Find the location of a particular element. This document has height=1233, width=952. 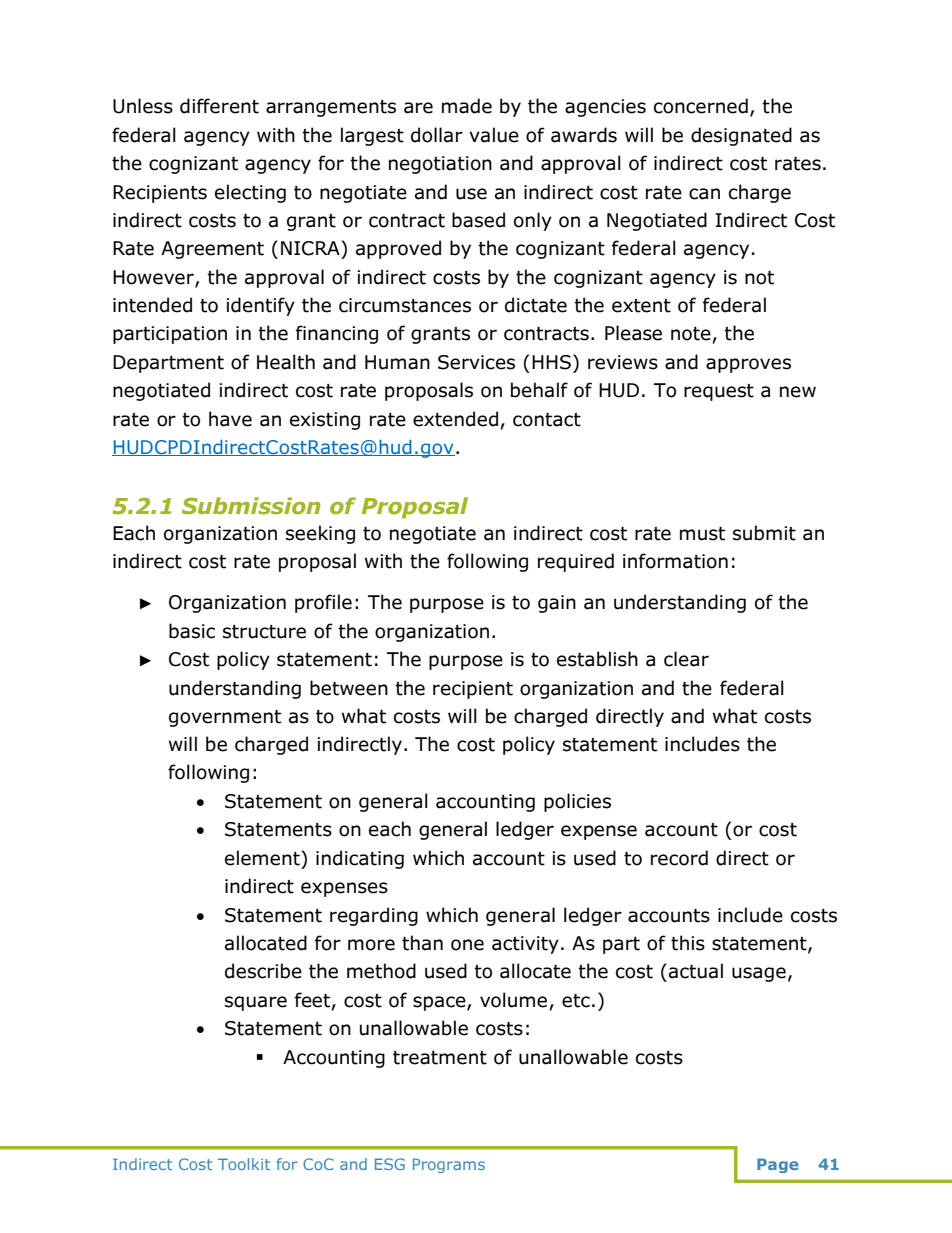

Toolkit is located at coordinates (244, 1164).
